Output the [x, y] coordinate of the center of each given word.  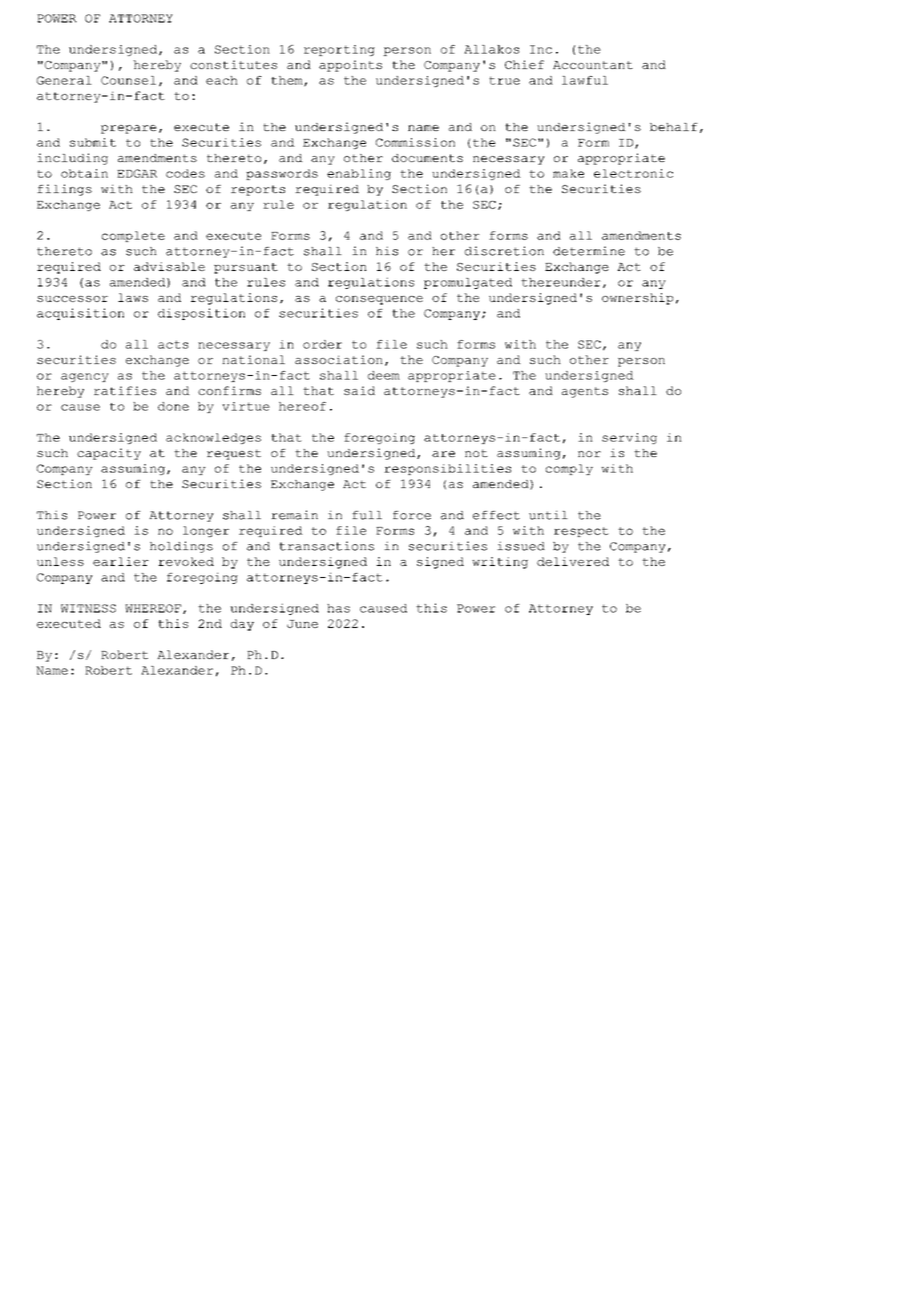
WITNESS [88, 608]
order [322, 344]
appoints [350, 66]
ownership [637, 299]
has [338, 608]
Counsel [128, 80]
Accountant [593, 65]
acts [173, 344]
